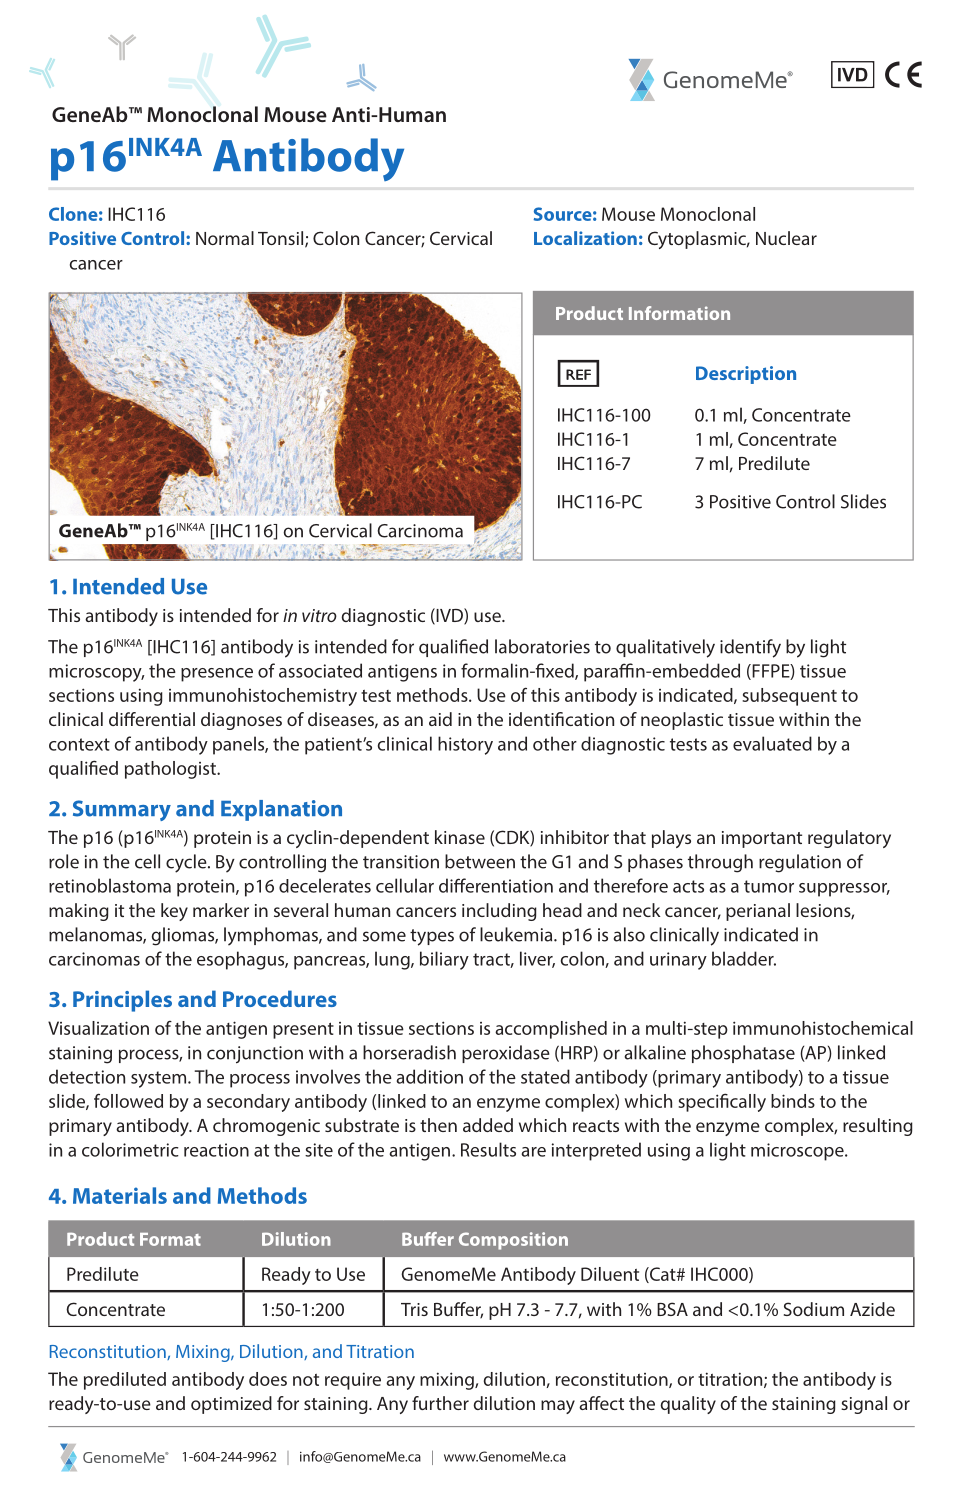  What do you see at coordinates (231, 1405) in the page?
I see `optimized` at bounding box center [231, 1405].
